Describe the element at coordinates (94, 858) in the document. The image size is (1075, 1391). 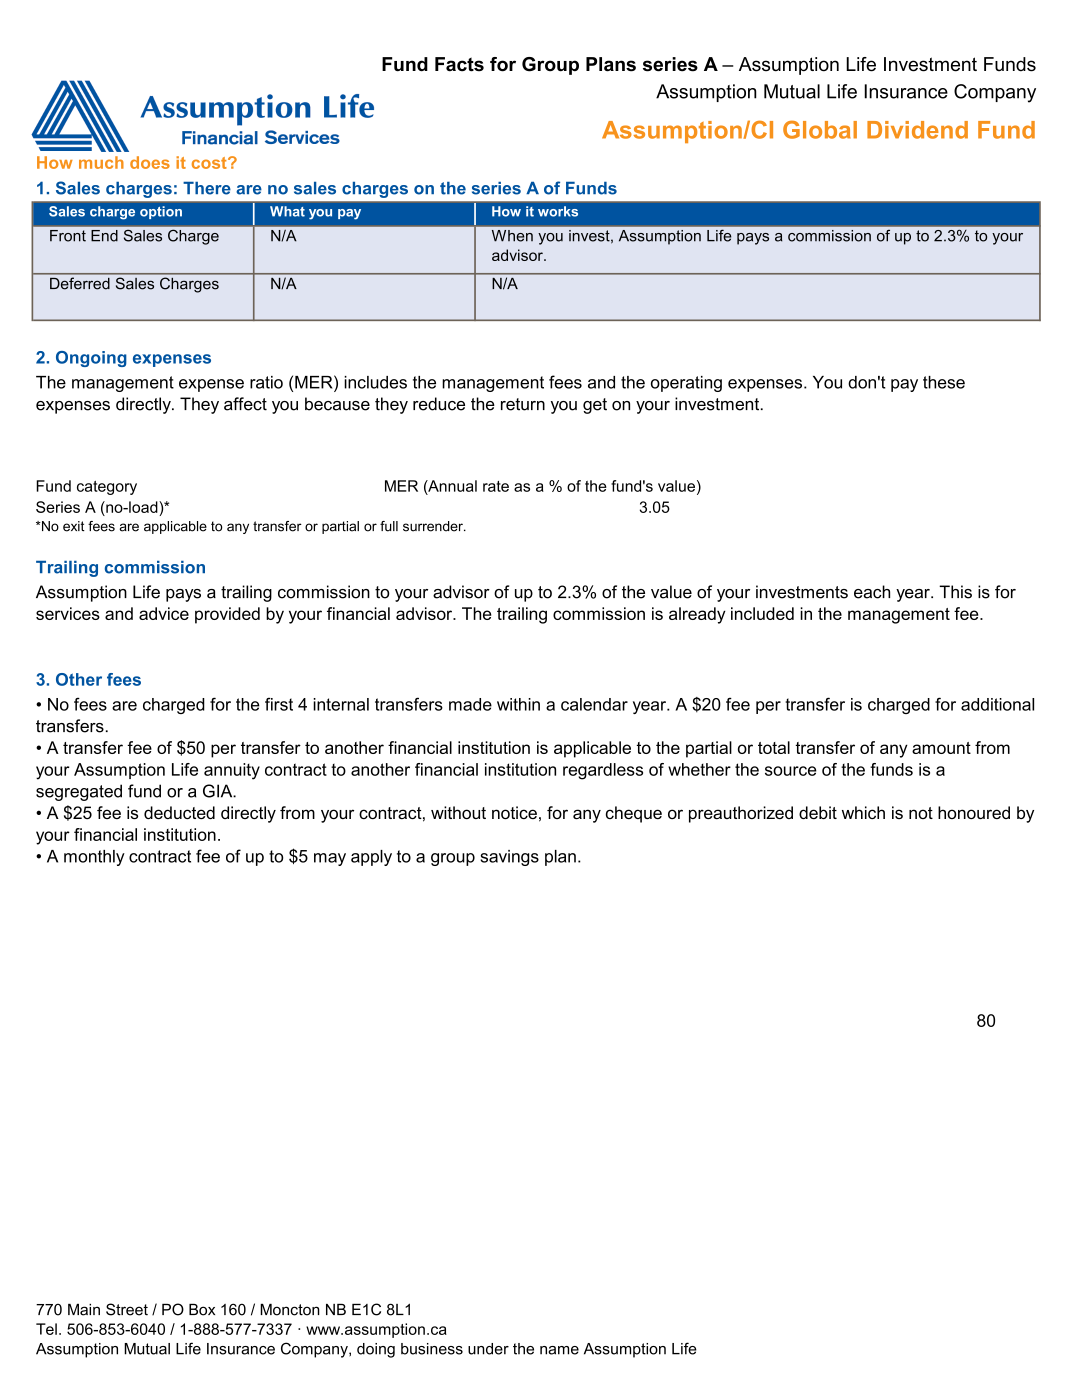
I see `monthly` at that location.
